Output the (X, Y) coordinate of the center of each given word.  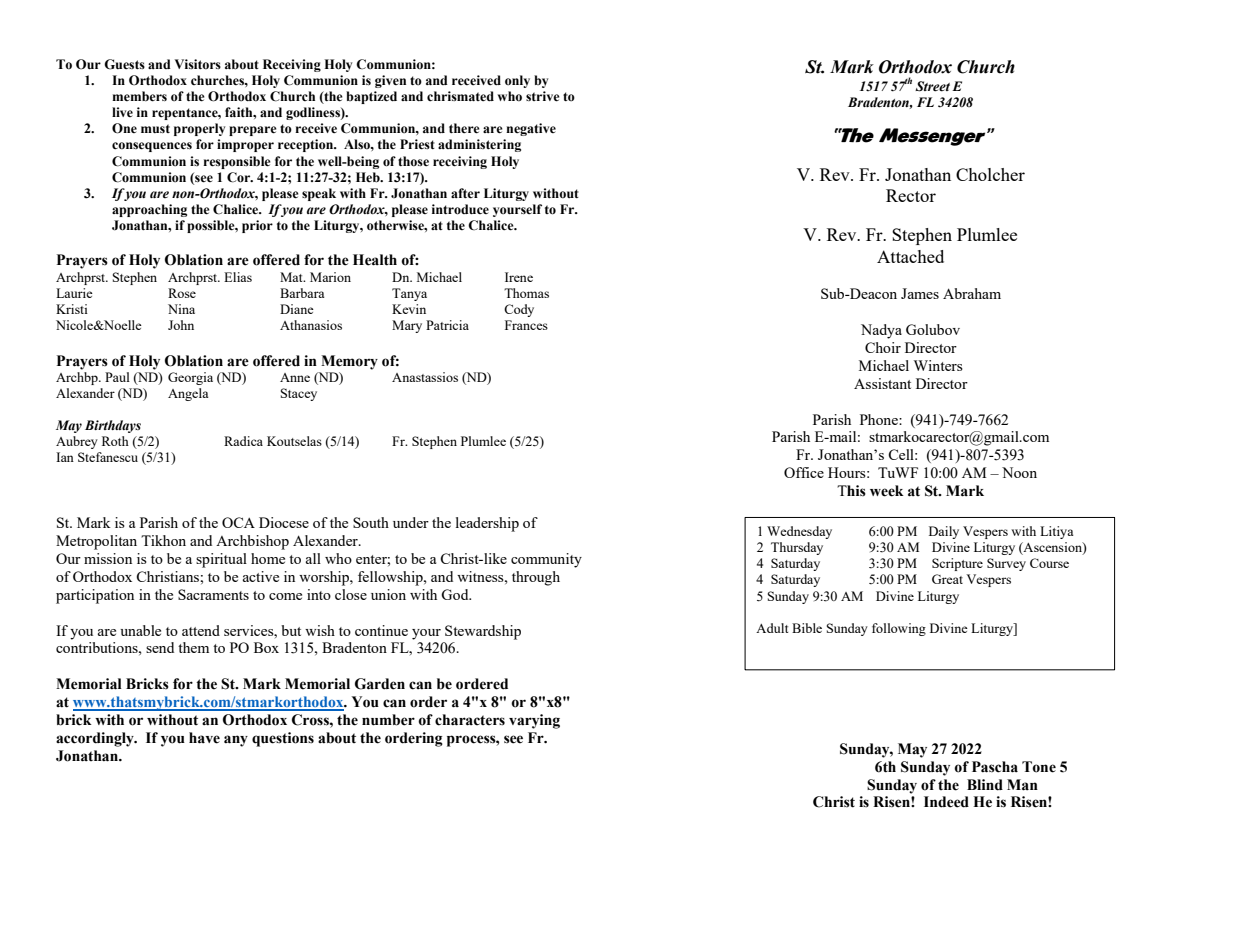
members (139, 96)
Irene (519, 277)
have (204, 738)
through (536, 578)
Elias (238, 277)
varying (534, 721)
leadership (487, 524)
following (899, 629)
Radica (243, 441)
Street (932, 86)
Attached (910, 256)
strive (543, 96)
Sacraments (213, 594)
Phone (880, 419)
